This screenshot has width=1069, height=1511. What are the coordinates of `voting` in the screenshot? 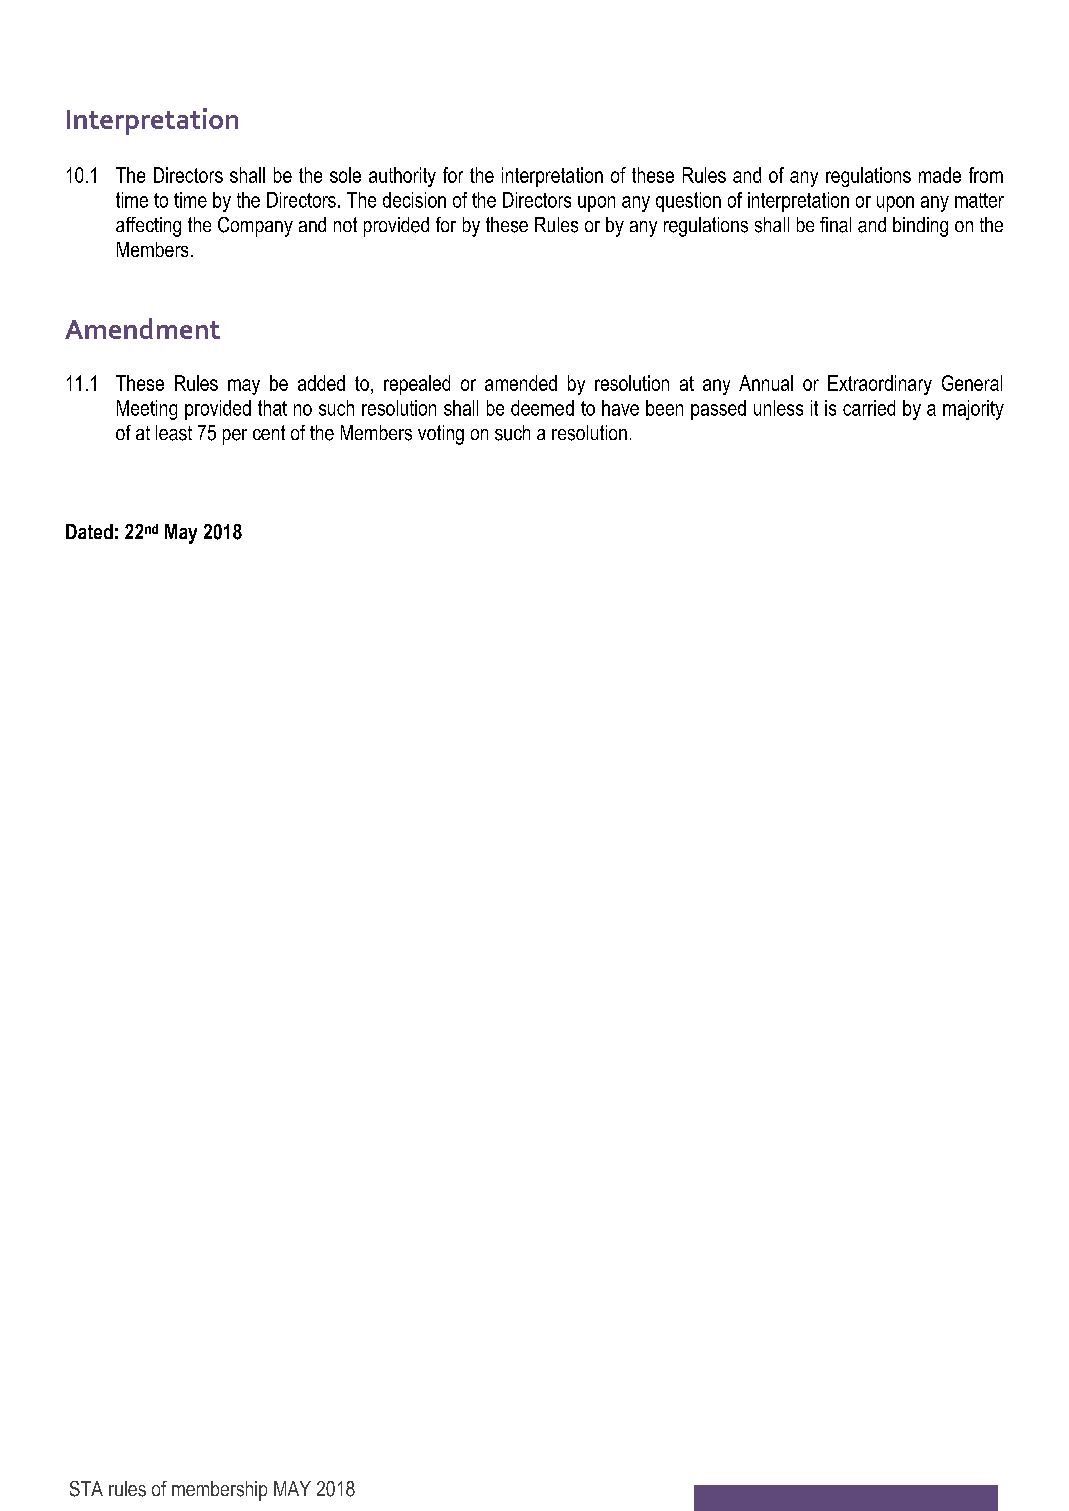 It's located at (441, 435).
